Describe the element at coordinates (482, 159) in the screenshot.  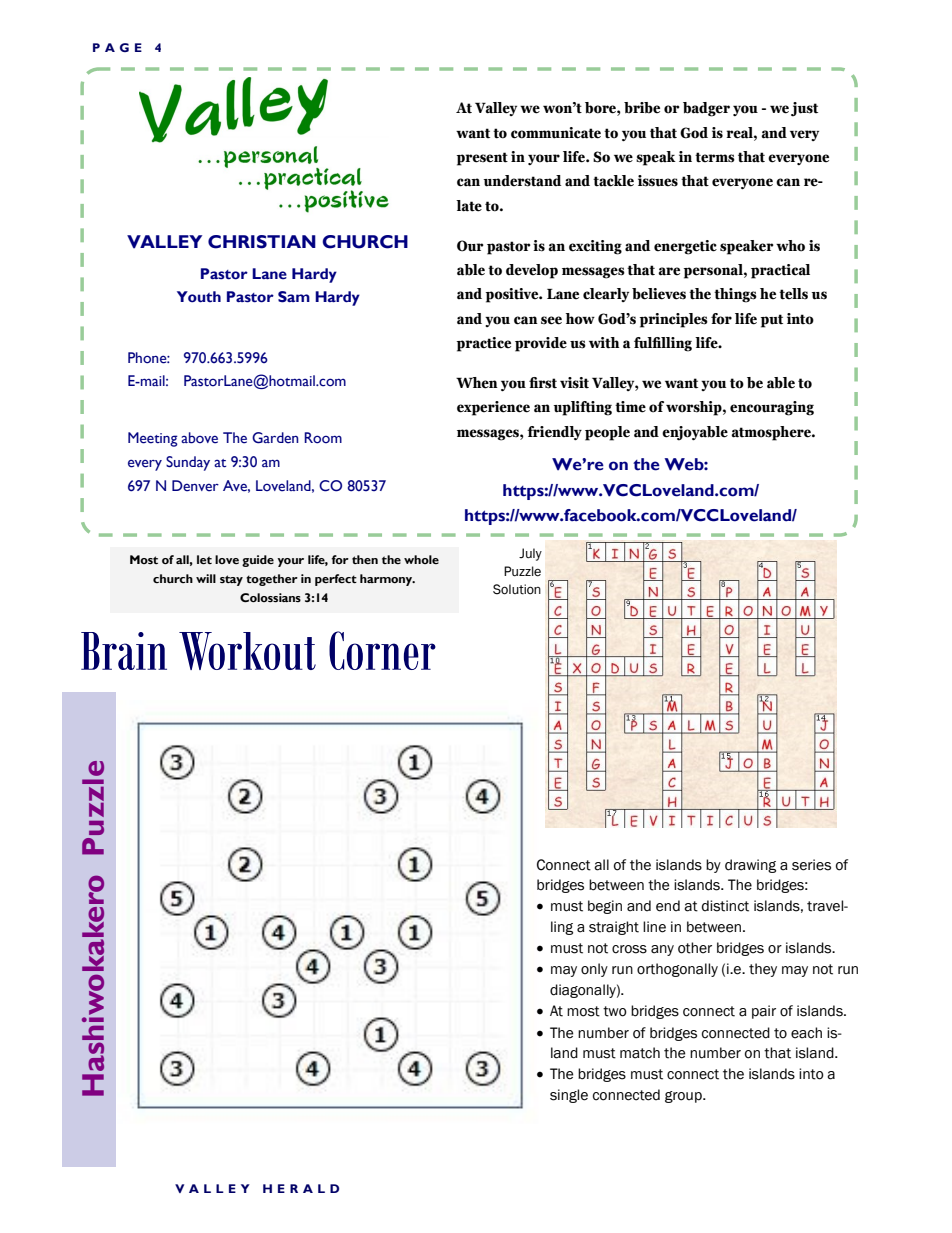
I see `present` at that location.
